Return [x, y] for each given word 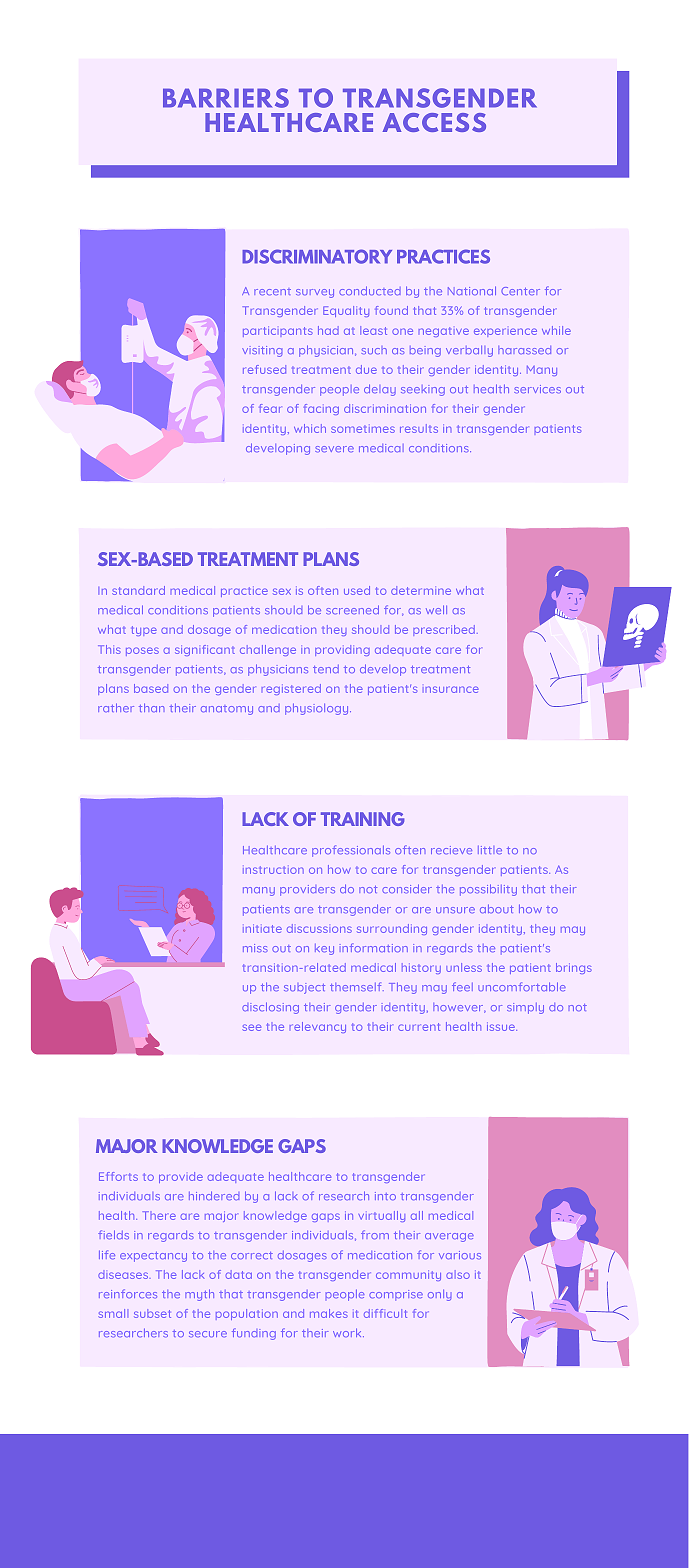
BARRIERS [226, 98]
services [537, 389]
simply [525, 1008]
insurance [451, 689]
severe [334, 449]
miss [255, 948]
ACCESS [434, 122]
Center [520, 291]
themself [357, 986]
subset [152, 1313]
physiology [318, 709]
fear [270, 408]
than [151, 707]
